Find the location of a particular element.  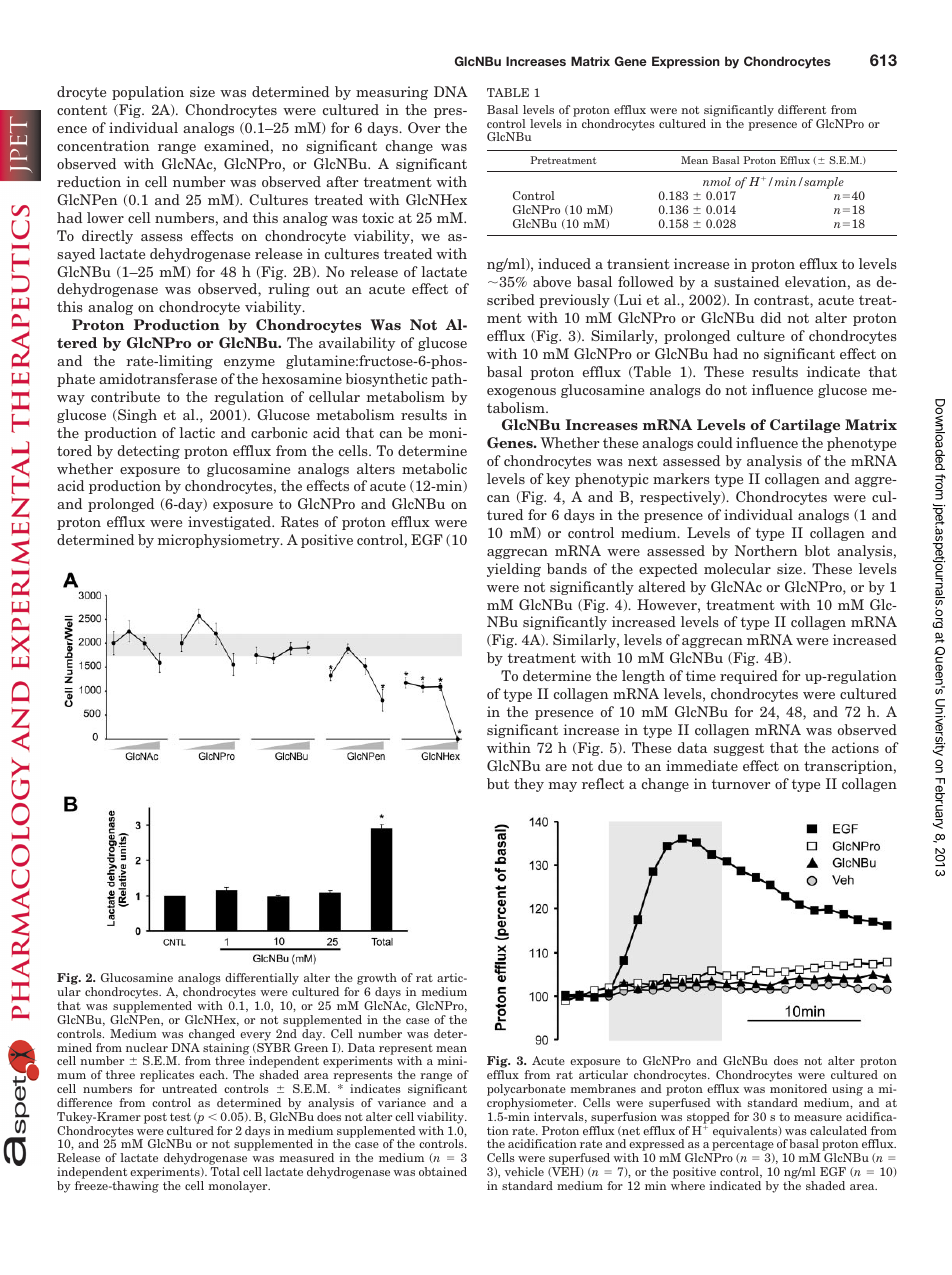

nmol is located at coordinates (717, 181).
